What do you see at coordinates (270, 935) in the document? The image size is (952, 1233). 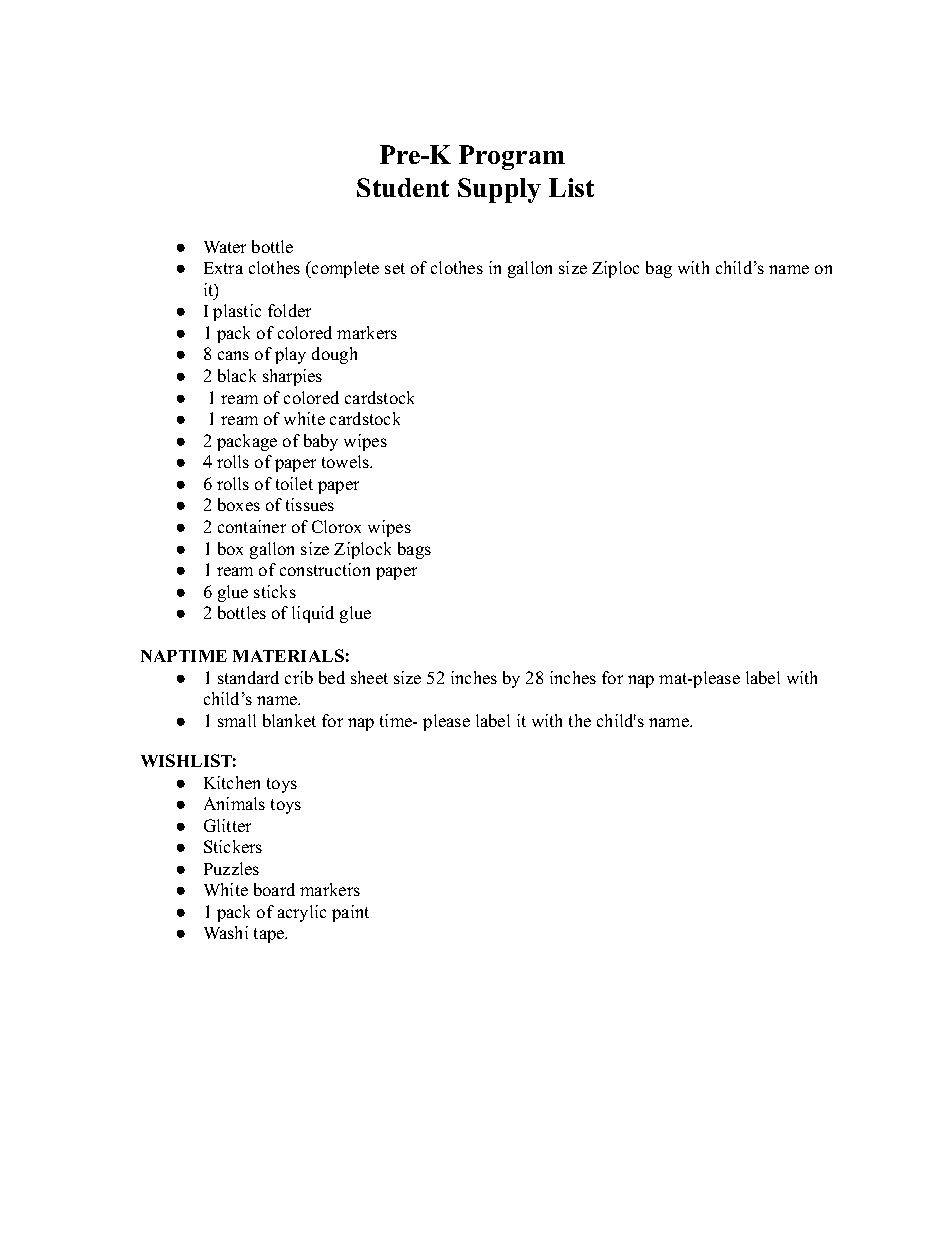 I see `tape` at bounding box center [270, 935].
